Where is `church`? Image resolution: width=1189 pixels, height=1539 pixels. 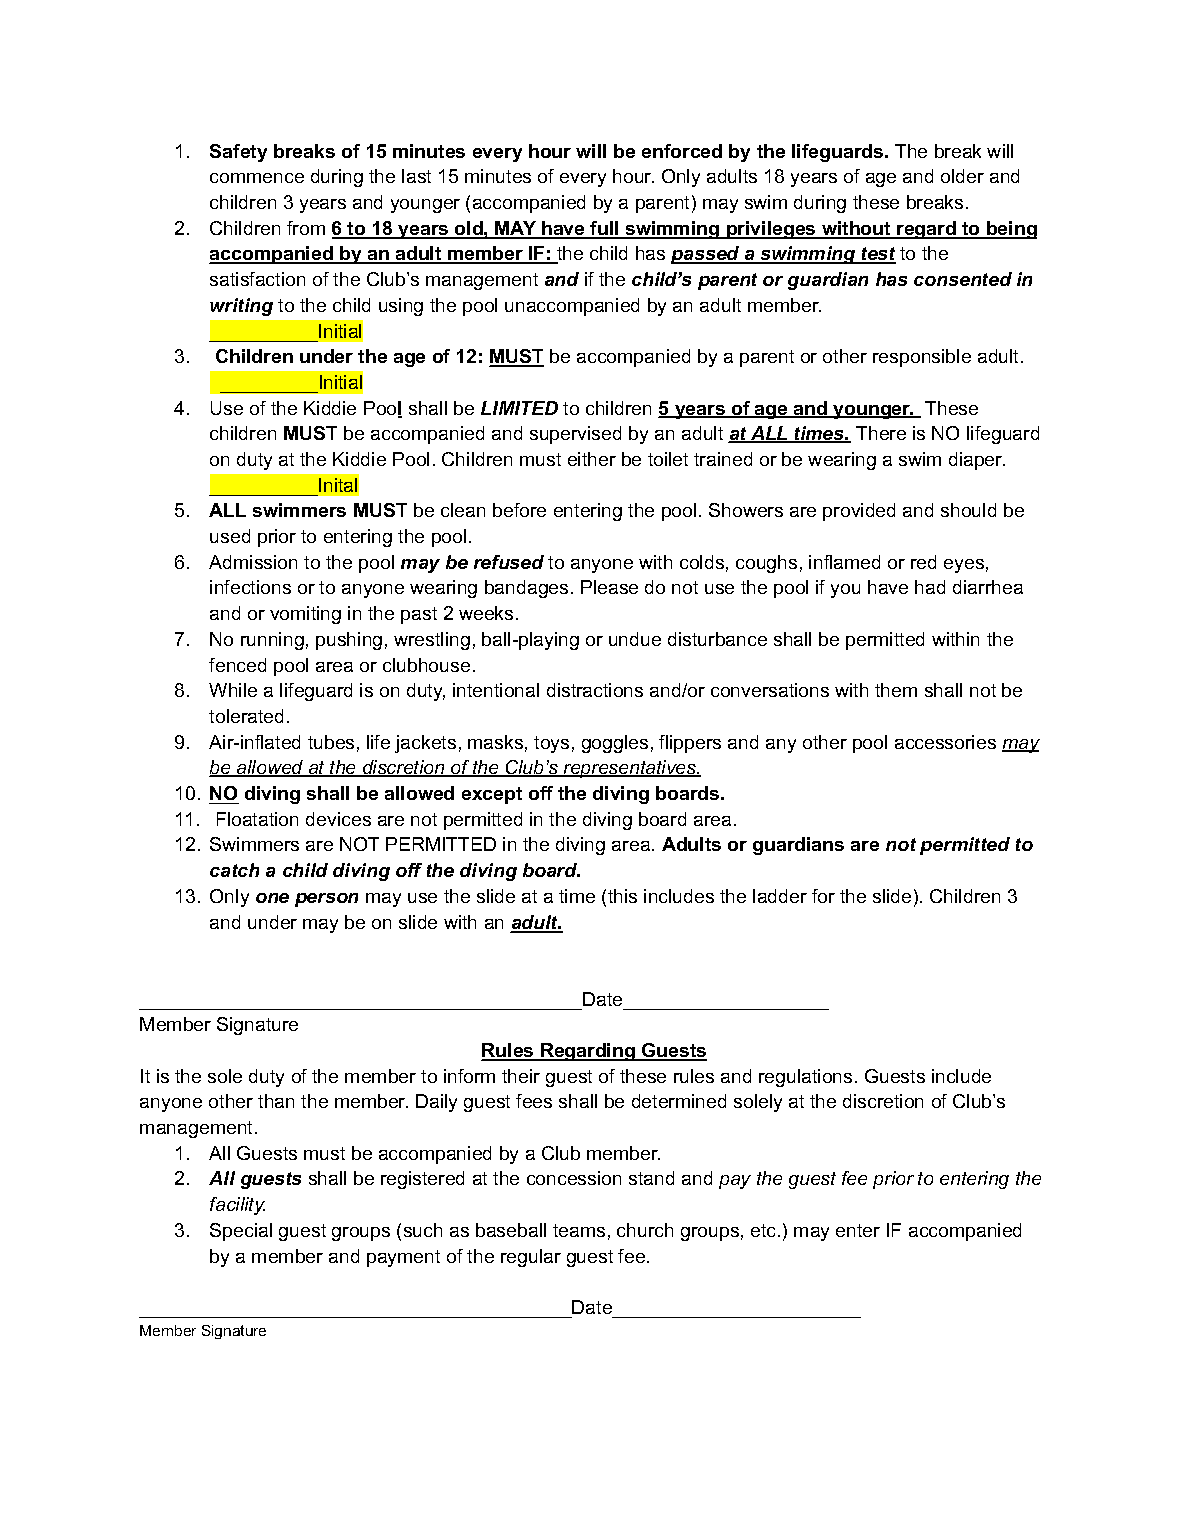
church is located at coordinates (645, 1230).
